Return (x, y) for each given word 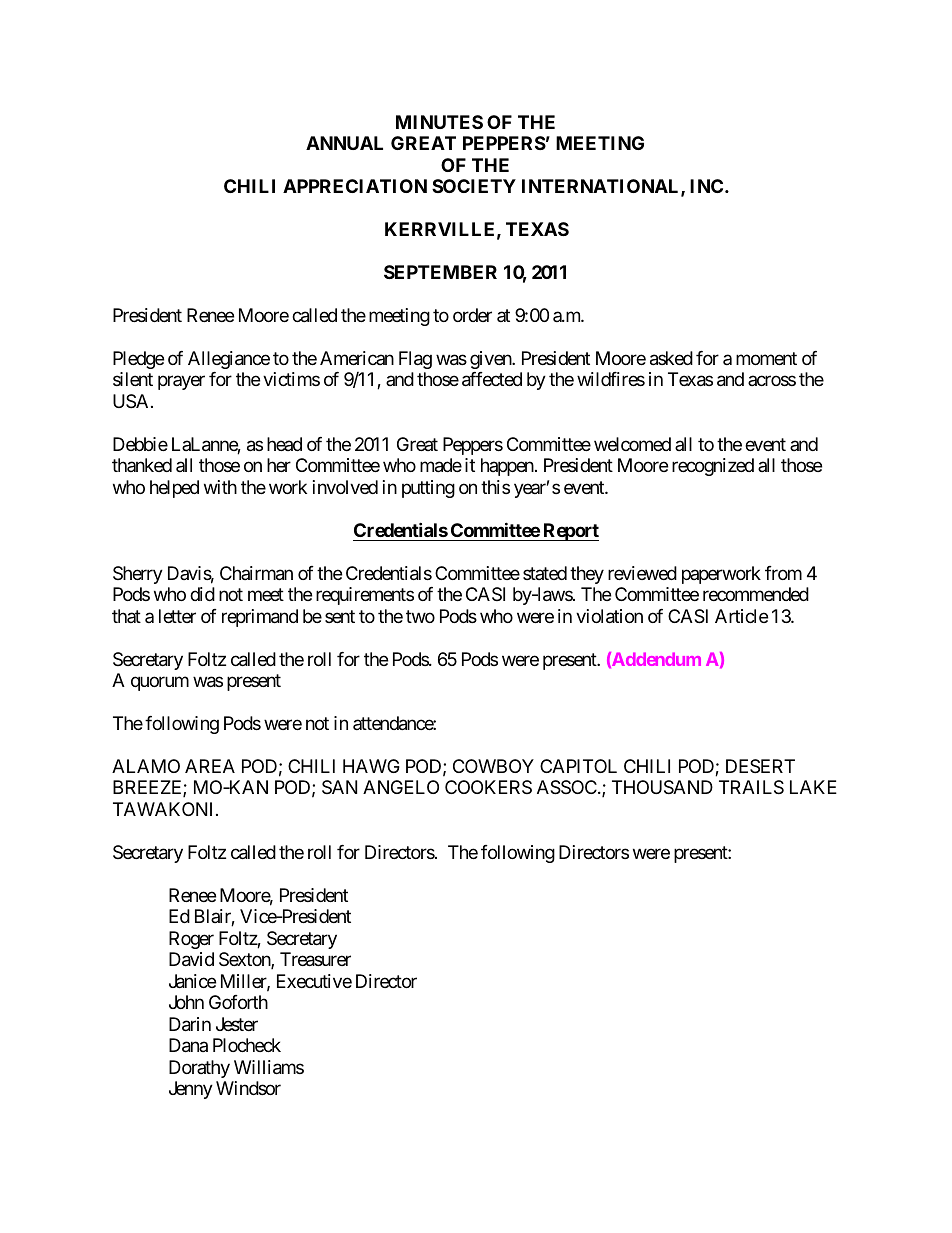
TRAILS (751, 787)
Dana (188, 1045)
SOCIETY (474, 186)
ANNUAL (344, 143)
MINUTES (439, 122)
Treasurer (315, 959)
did (202, 594)
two (420, 616)
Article (741, 616)
